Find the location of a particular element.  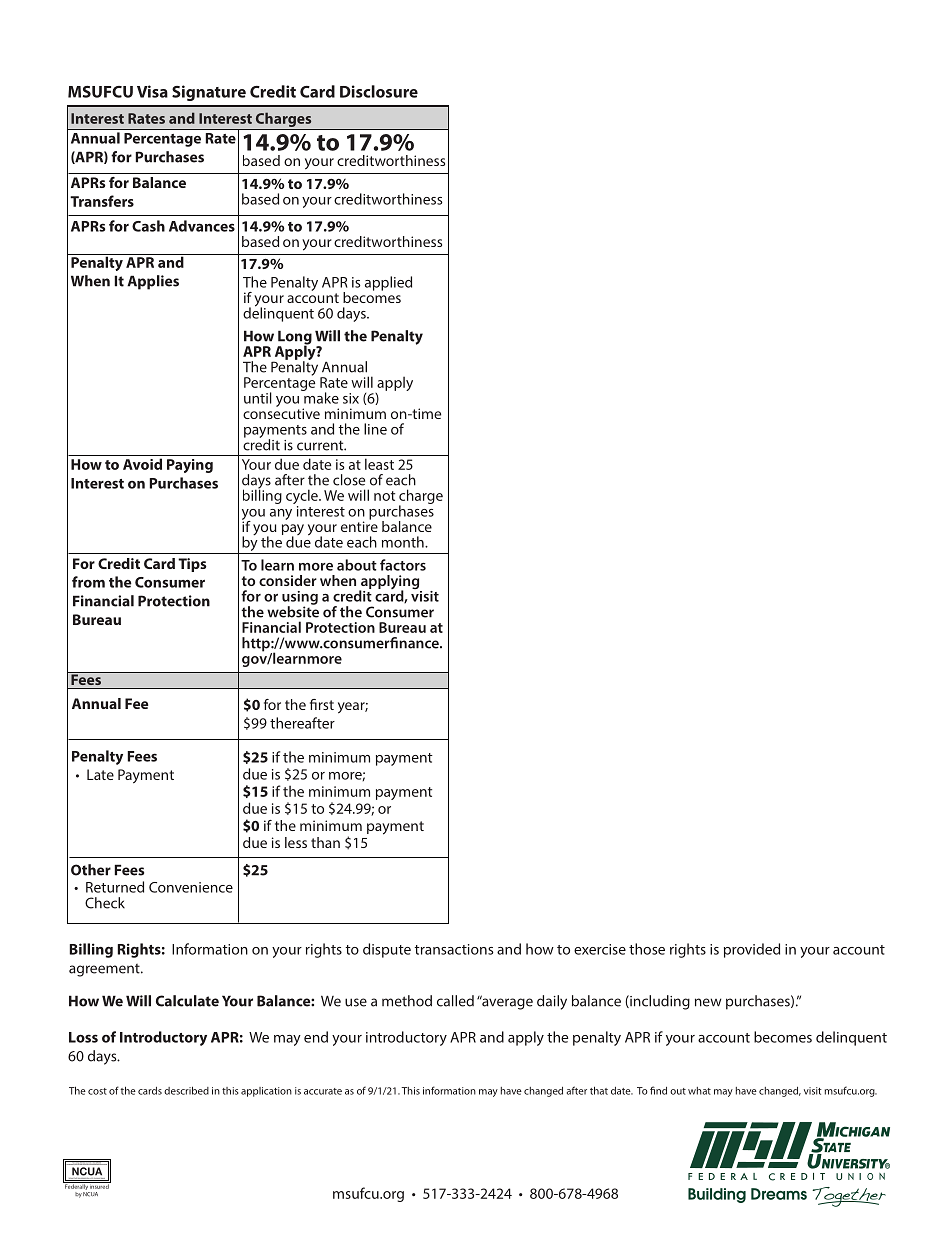

factors is located at coordinates (403, 565).
